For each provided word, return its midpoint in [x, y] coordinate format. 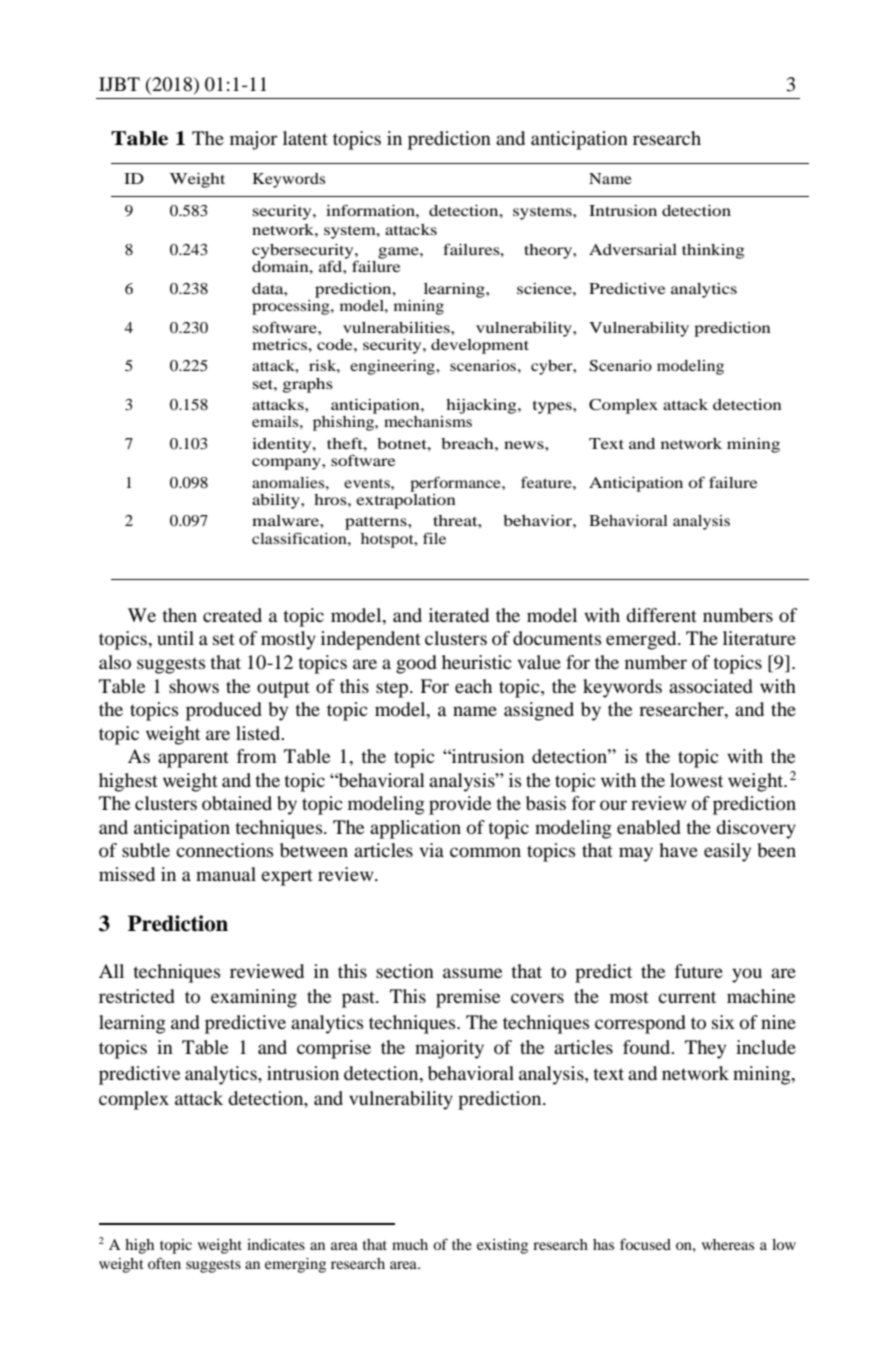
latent [305, 138]
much [410, 1244]
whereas [728, 1244]
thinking [713, 251]
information [371, 210]
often [164, 1263]
